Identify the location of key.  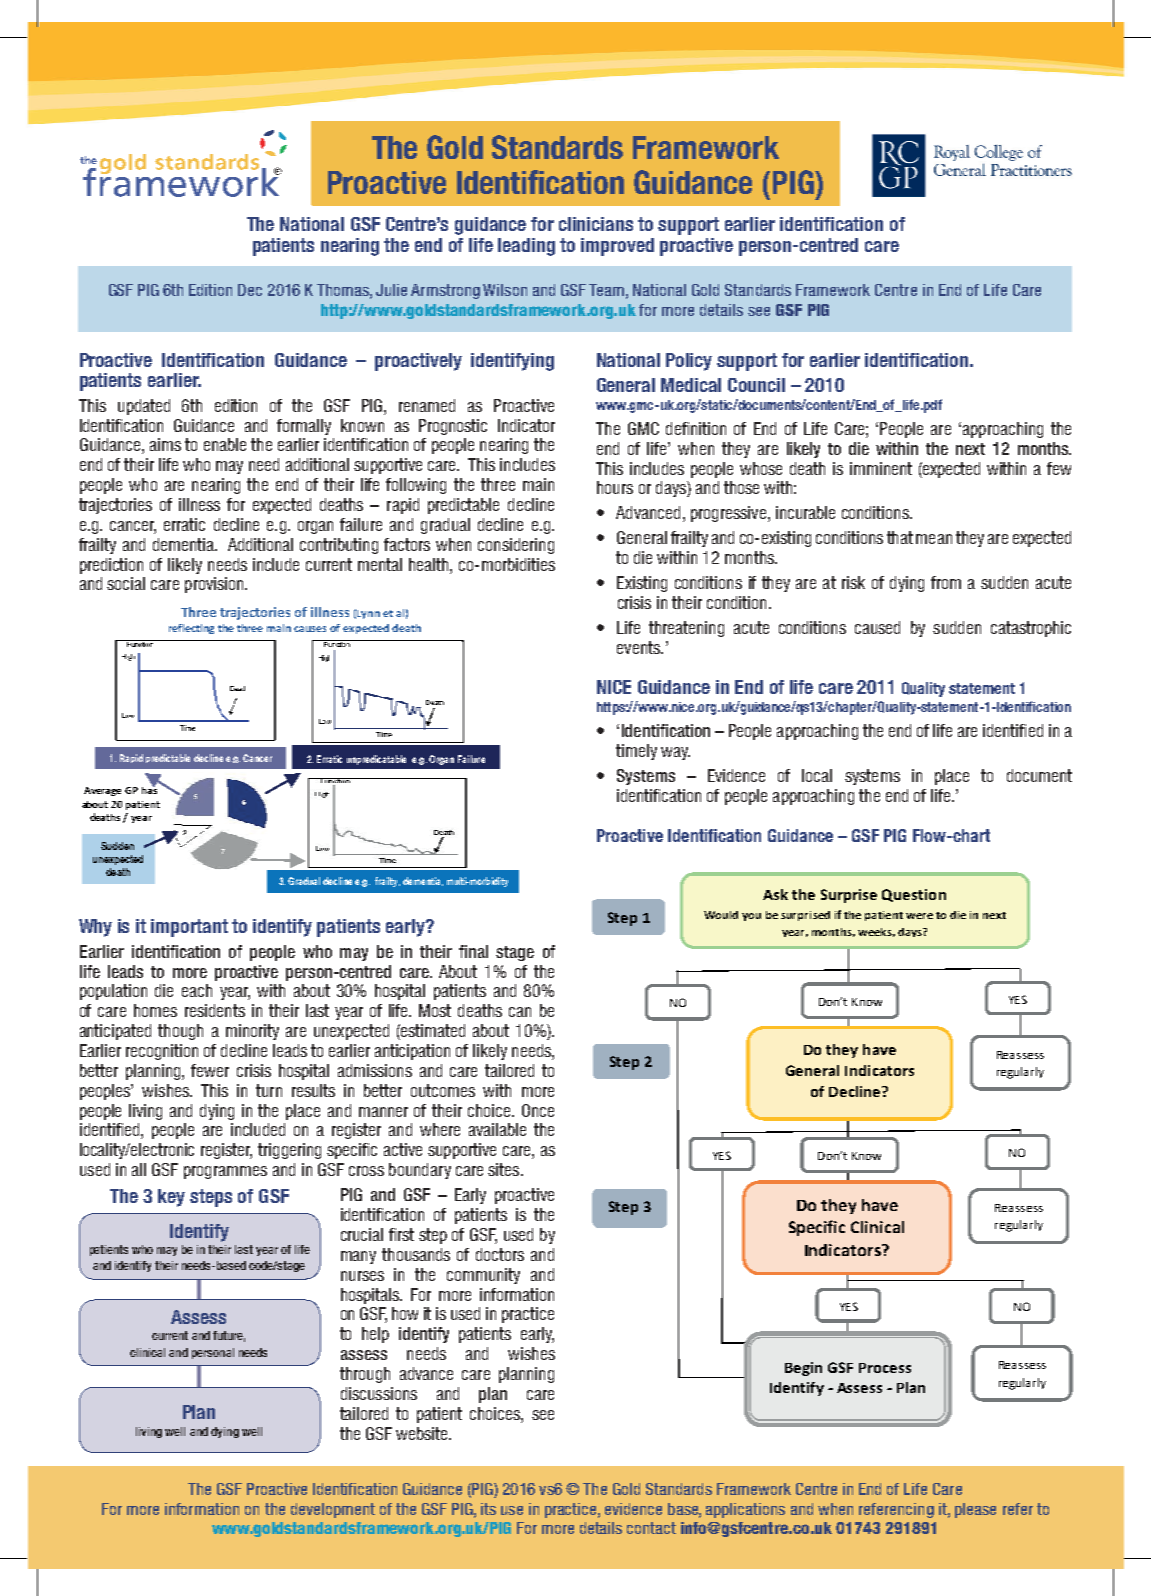
(171, 1198).
